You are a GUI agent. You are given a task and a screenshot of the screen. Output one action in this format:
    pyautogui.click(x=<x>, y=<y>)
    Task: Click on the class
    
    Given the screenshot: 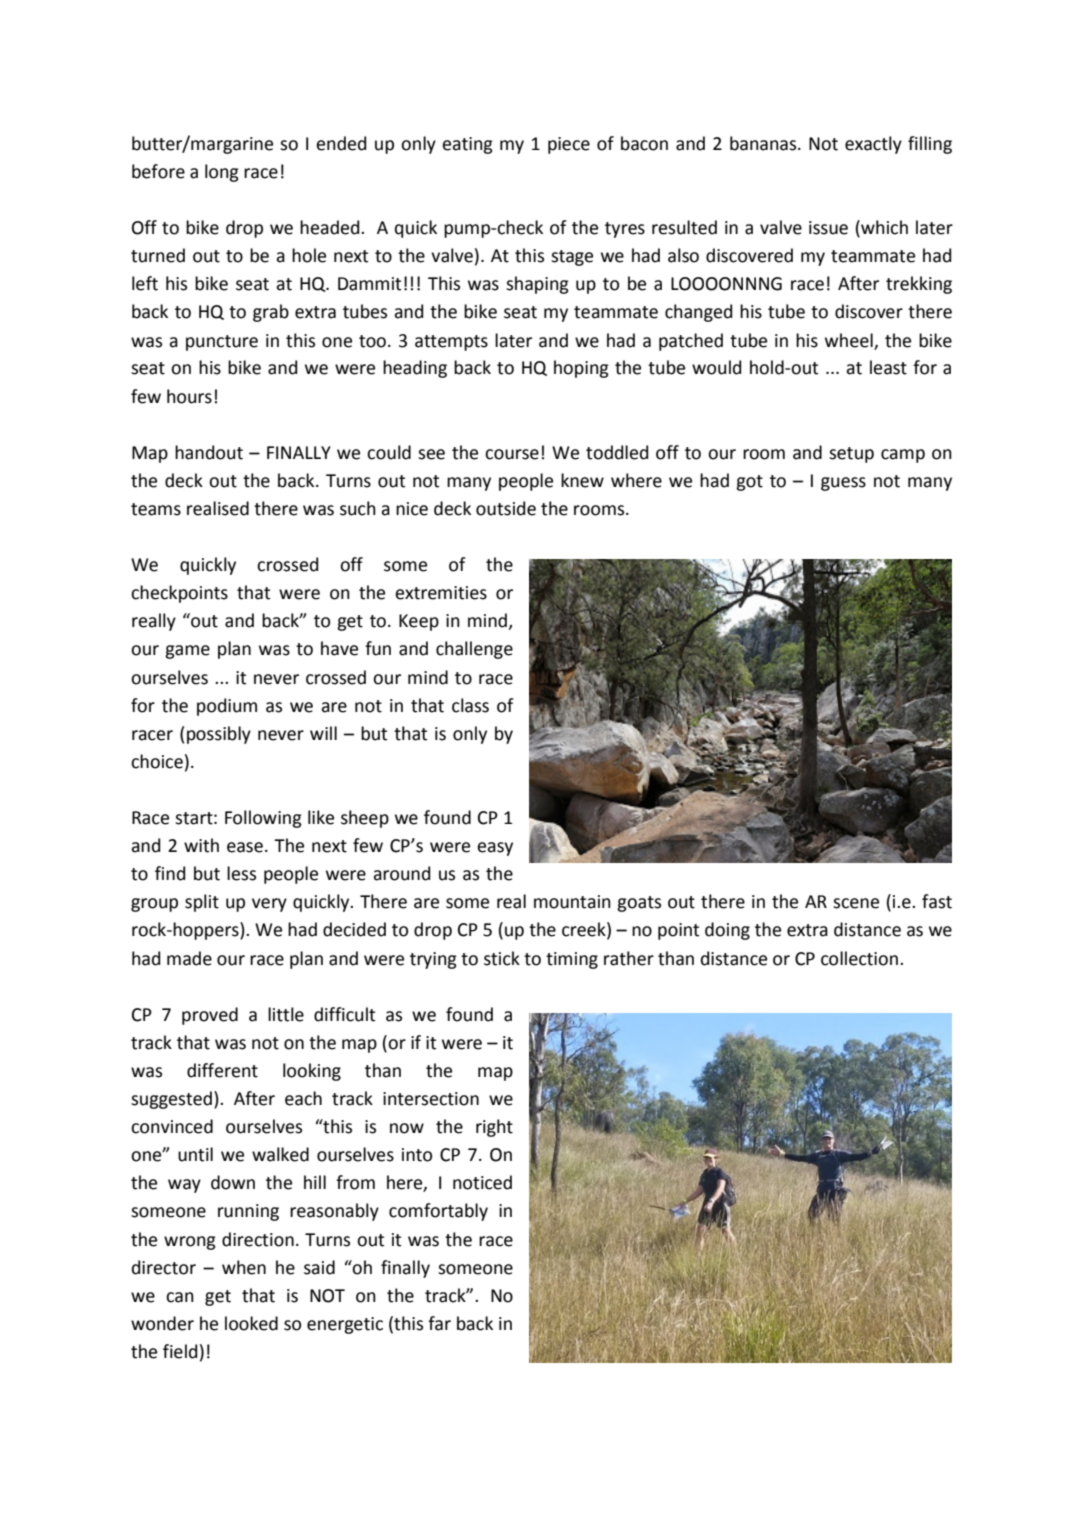 What is the action you would take?
    pyautogui.click(x=470, y=705)
